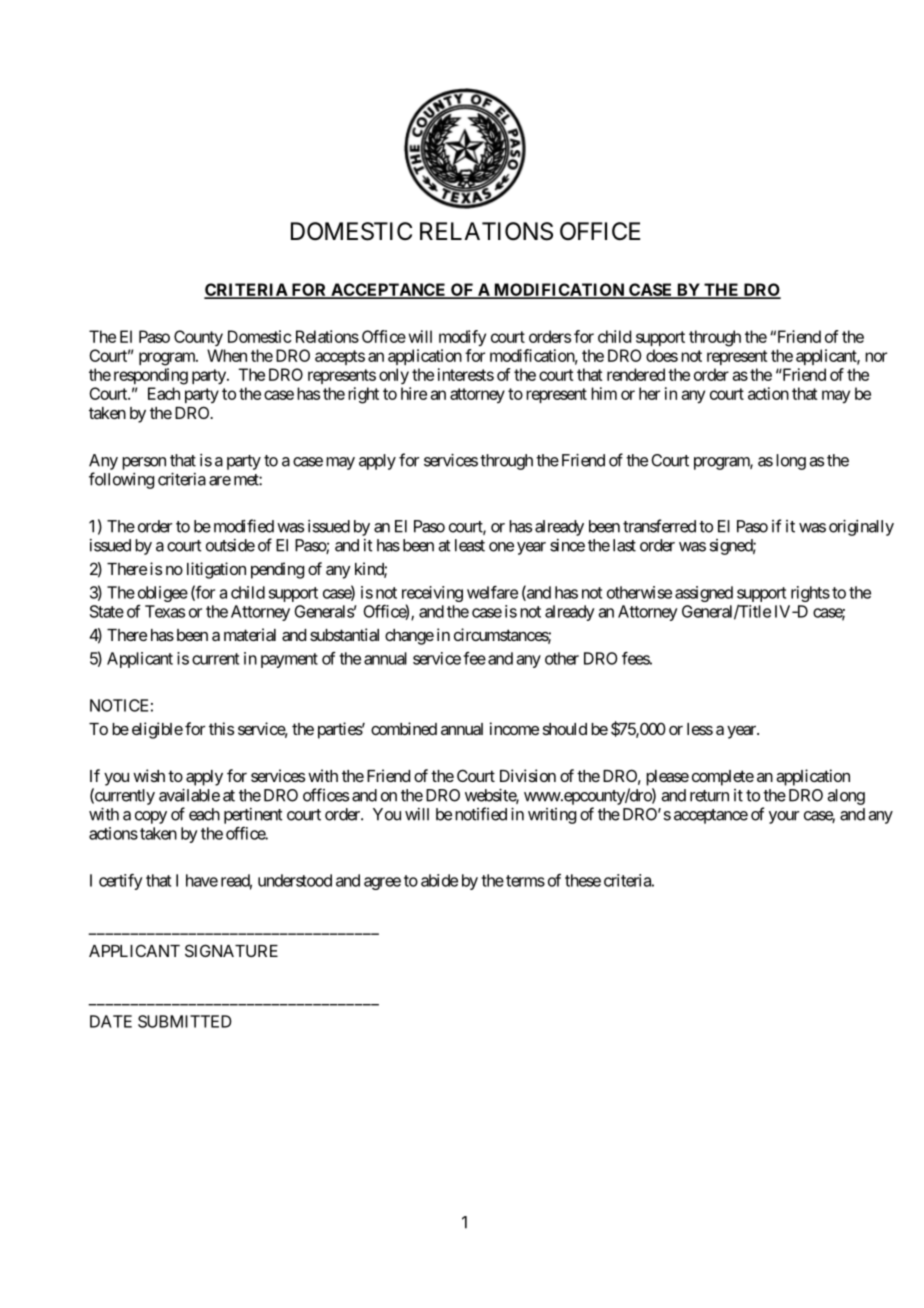  Describe the element at coordinates (470, 545) in the screenshot. I see `least` at that location.
